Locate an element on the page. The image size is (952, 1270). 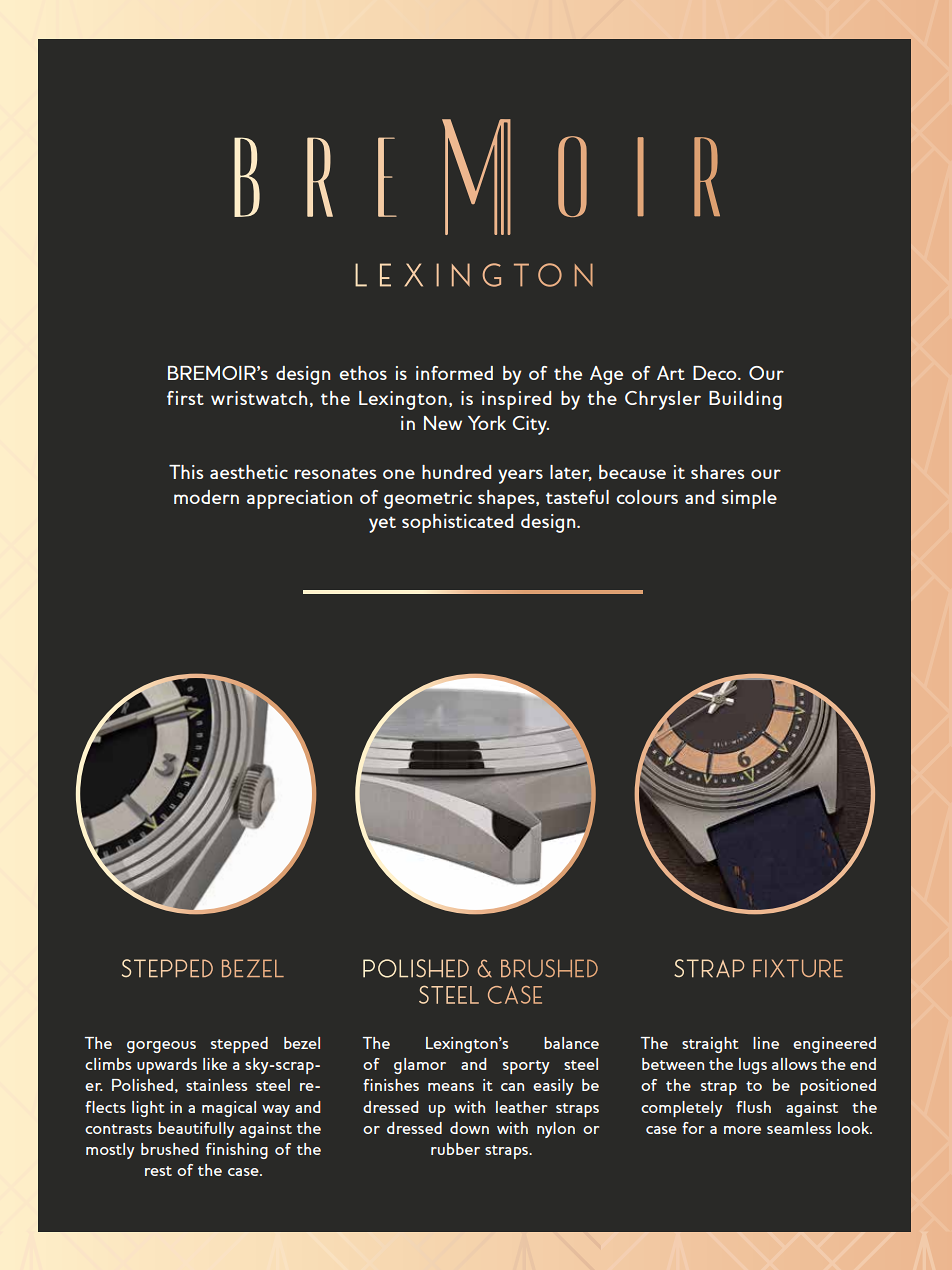
modern is located at coordinates (206, 497).
